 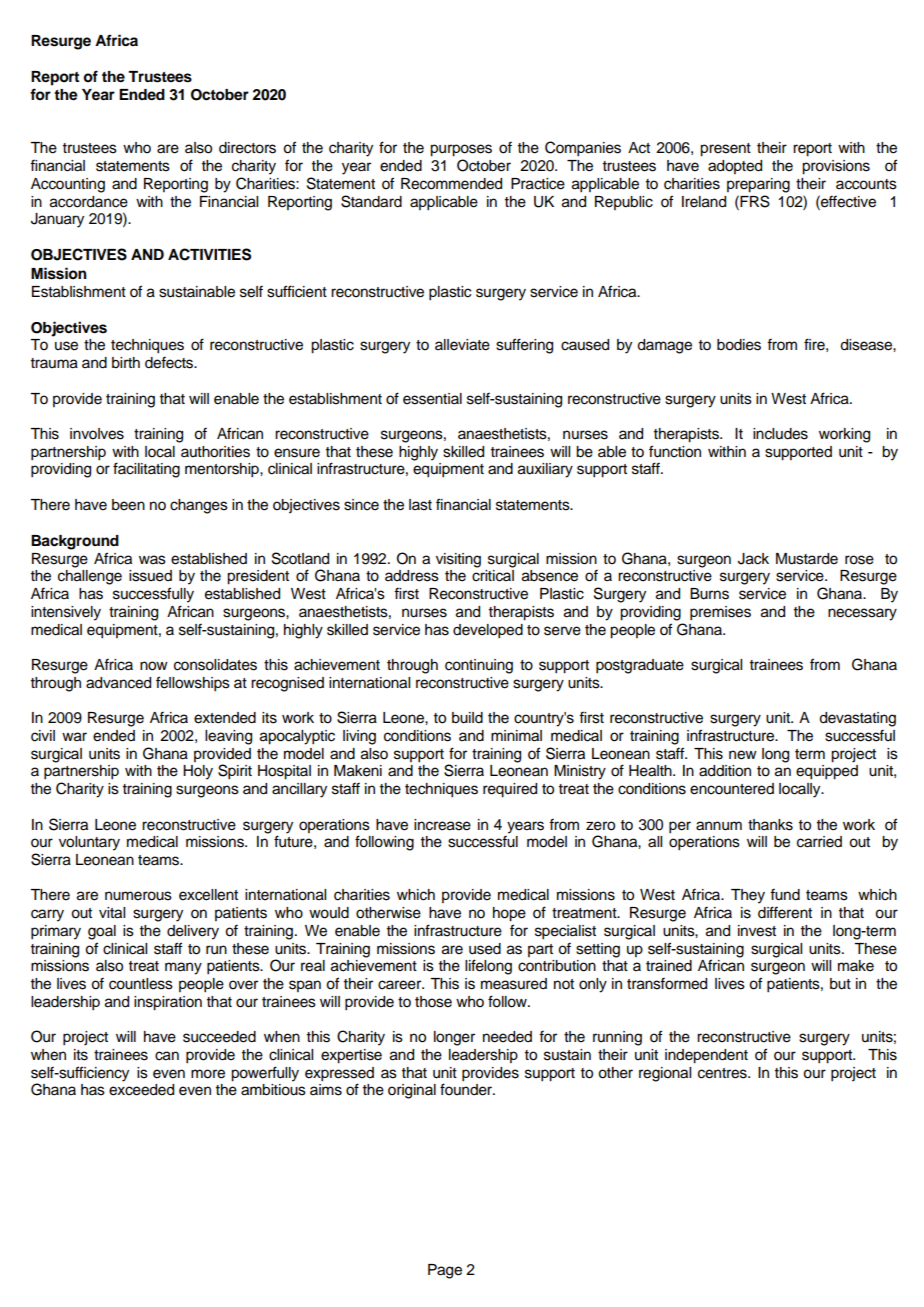 What do you see at coordinates (753, 559) in the screenshot?
I see `Jack` at bounding box center [753, 559].
